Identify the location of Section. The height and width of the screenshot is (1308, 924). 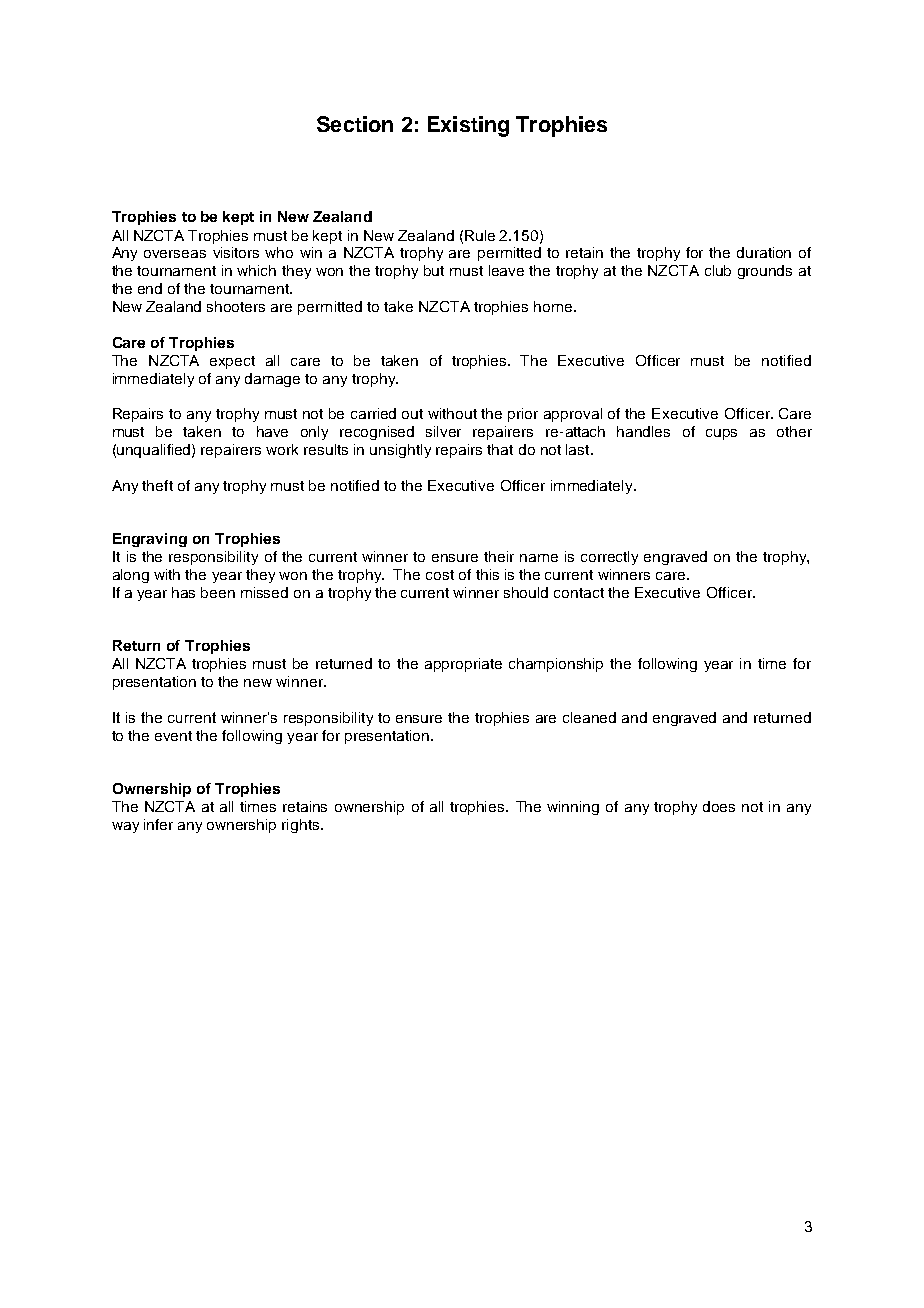
(355, 124).
